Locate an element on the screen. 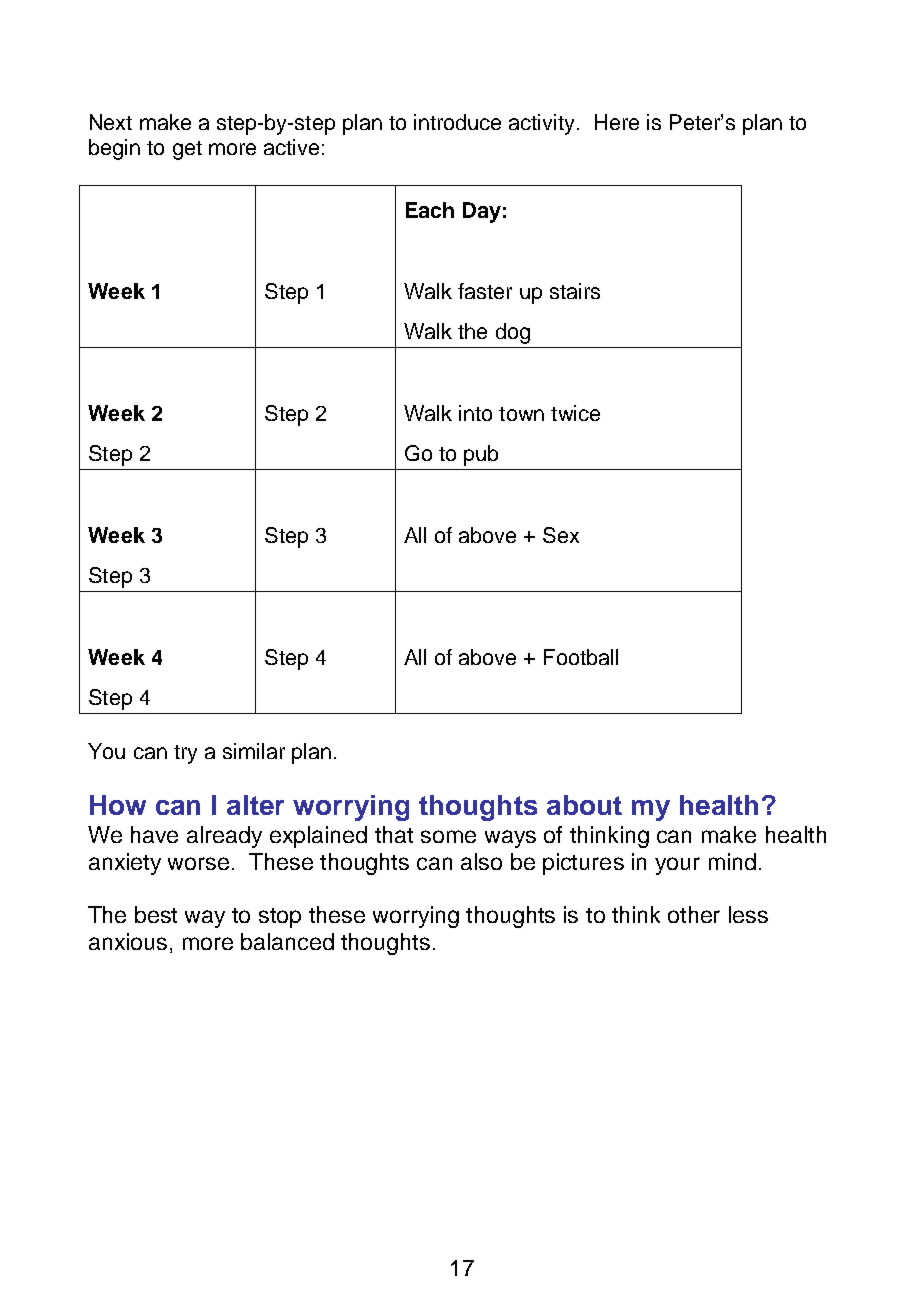 The height and width of the screenshot is (1308, 924). twice is located at coordinates (575, 413).
